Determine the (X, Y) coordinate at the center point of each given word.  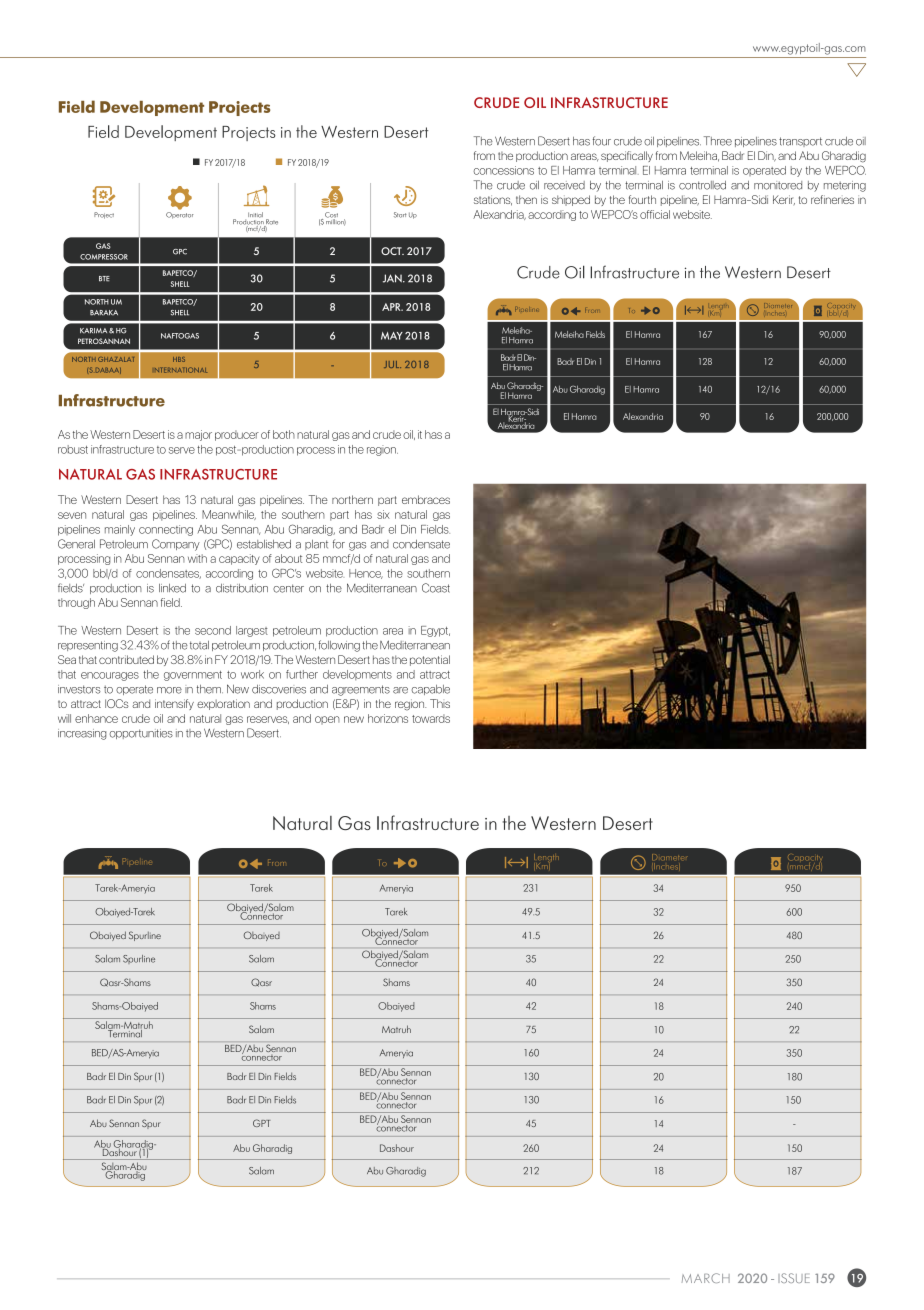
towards (431, 718)
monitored (778, 185)
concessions (503, 170)
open (327, 720)
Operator (180, 215)
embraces (426, 499)
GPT (262, 1123)
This (440, 703)
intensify (174, 704)
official (655, 214)
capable (430, 690)
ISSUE (794, 1278)
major (198, 435)
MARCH (706, 1278)
